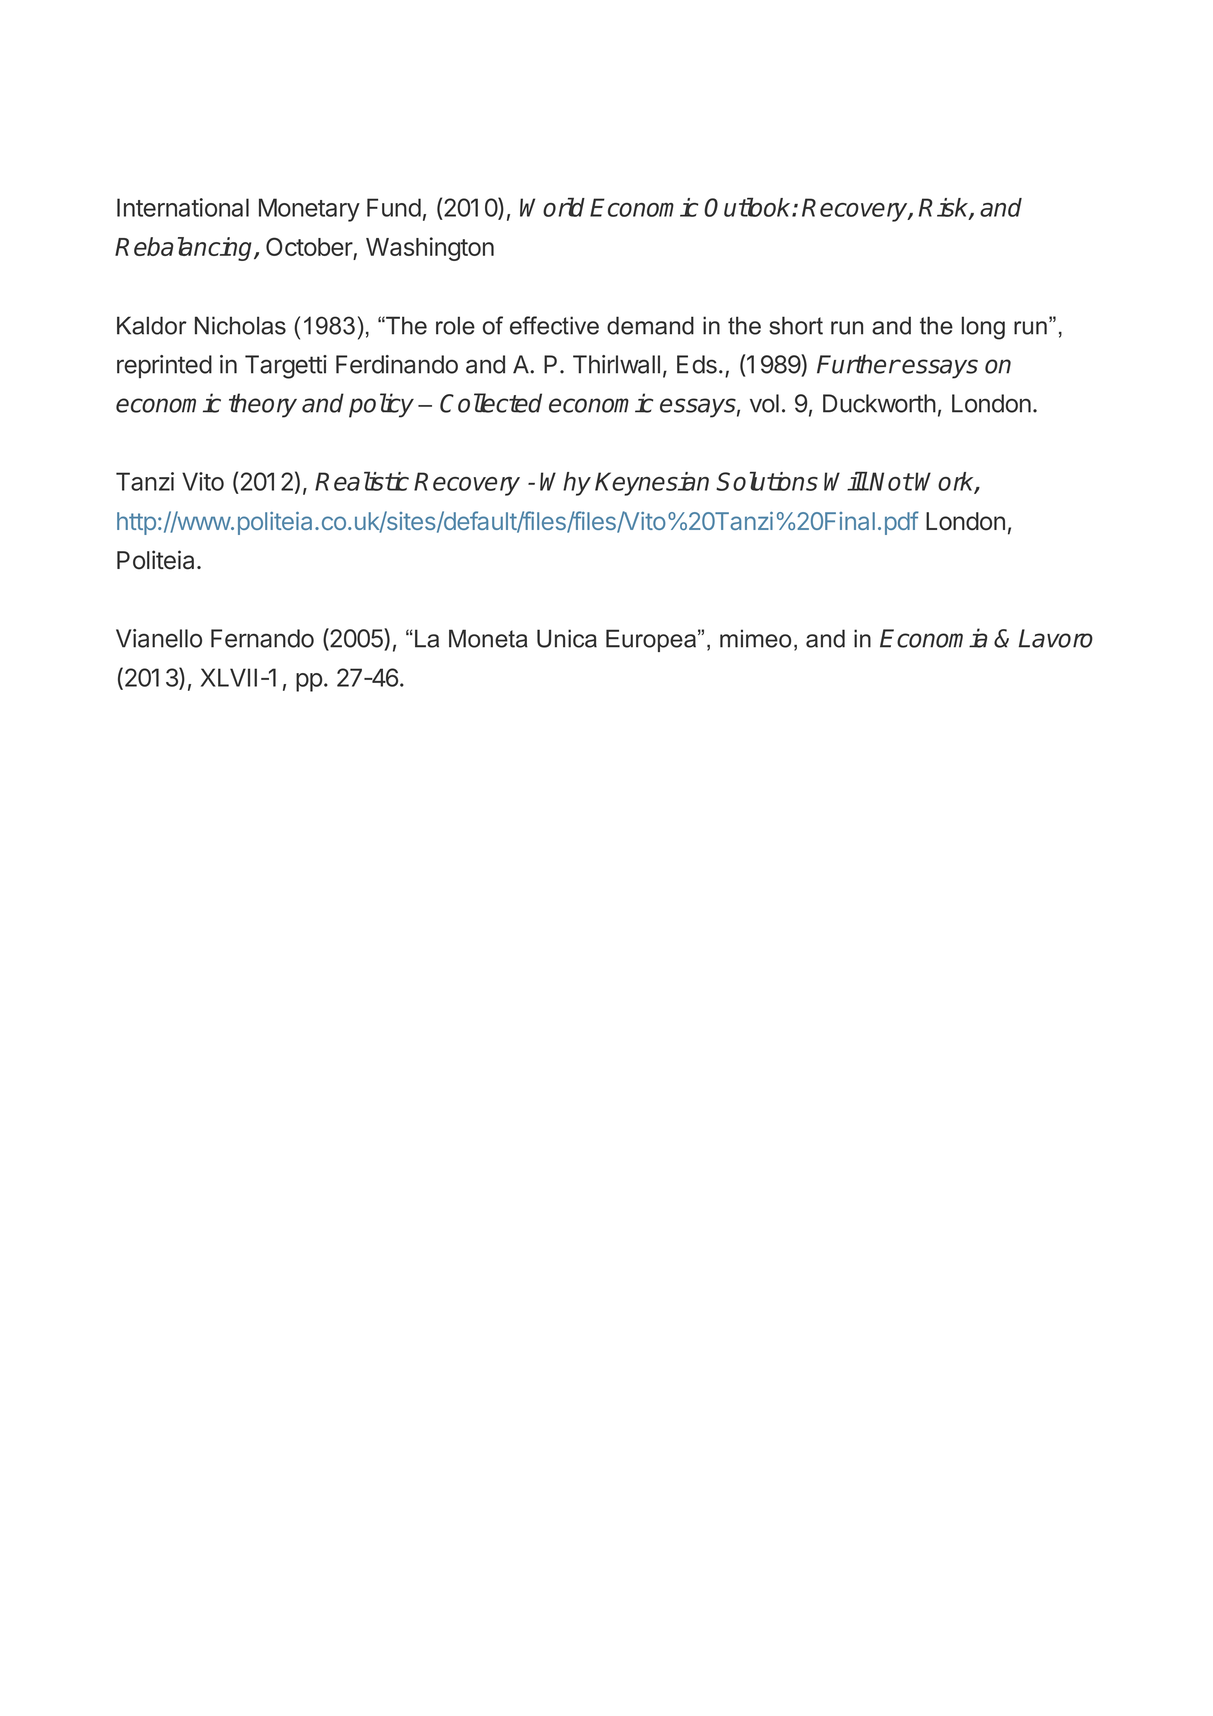 This image has width=1213, height=1716. What do you see at coordinates (554, 325) in the image?
I see `effective` at bounding box center [554, 325].
